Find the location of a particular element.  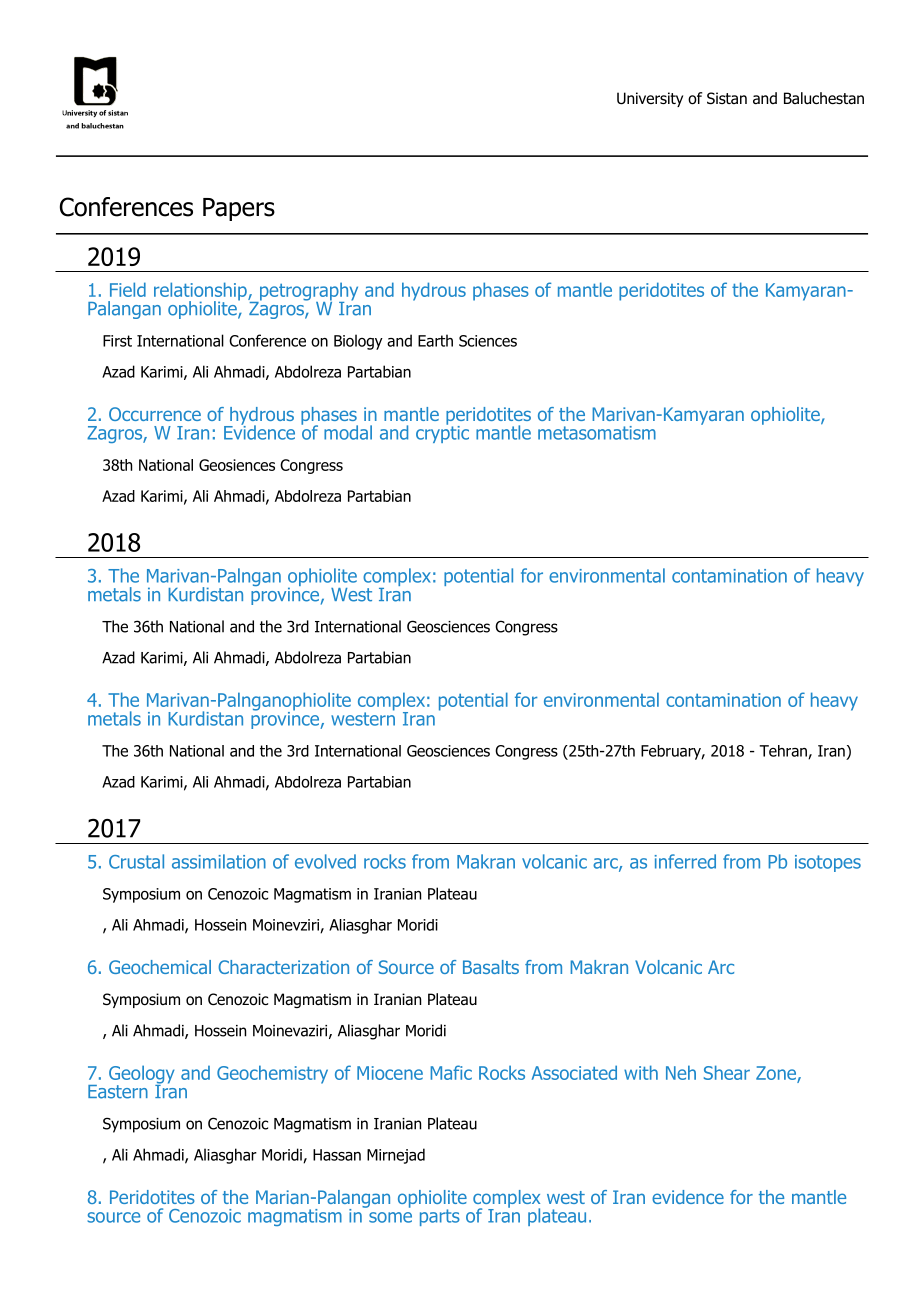

parts is located at coordinates (440, 1217).
